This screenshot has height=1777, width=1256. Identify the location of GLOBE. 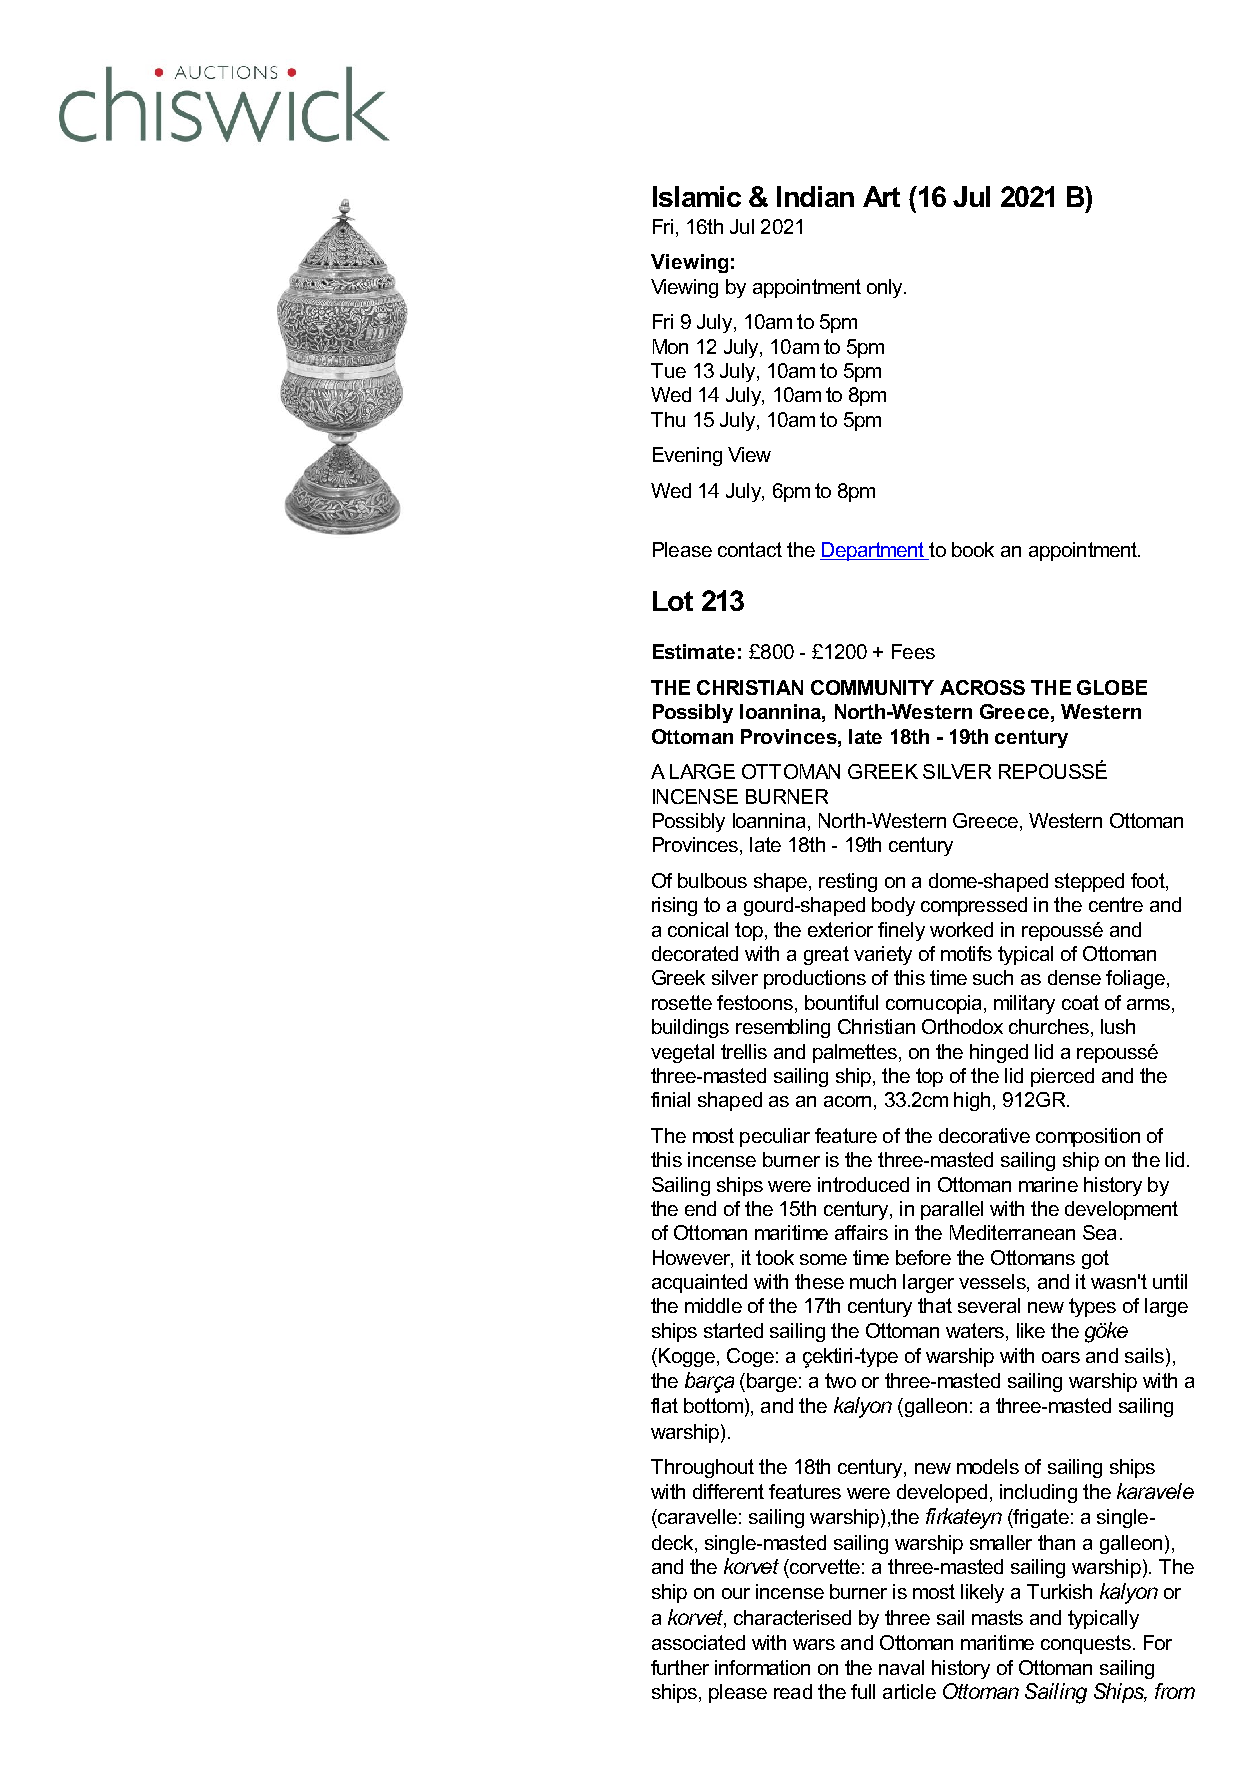
(1112, 687).
